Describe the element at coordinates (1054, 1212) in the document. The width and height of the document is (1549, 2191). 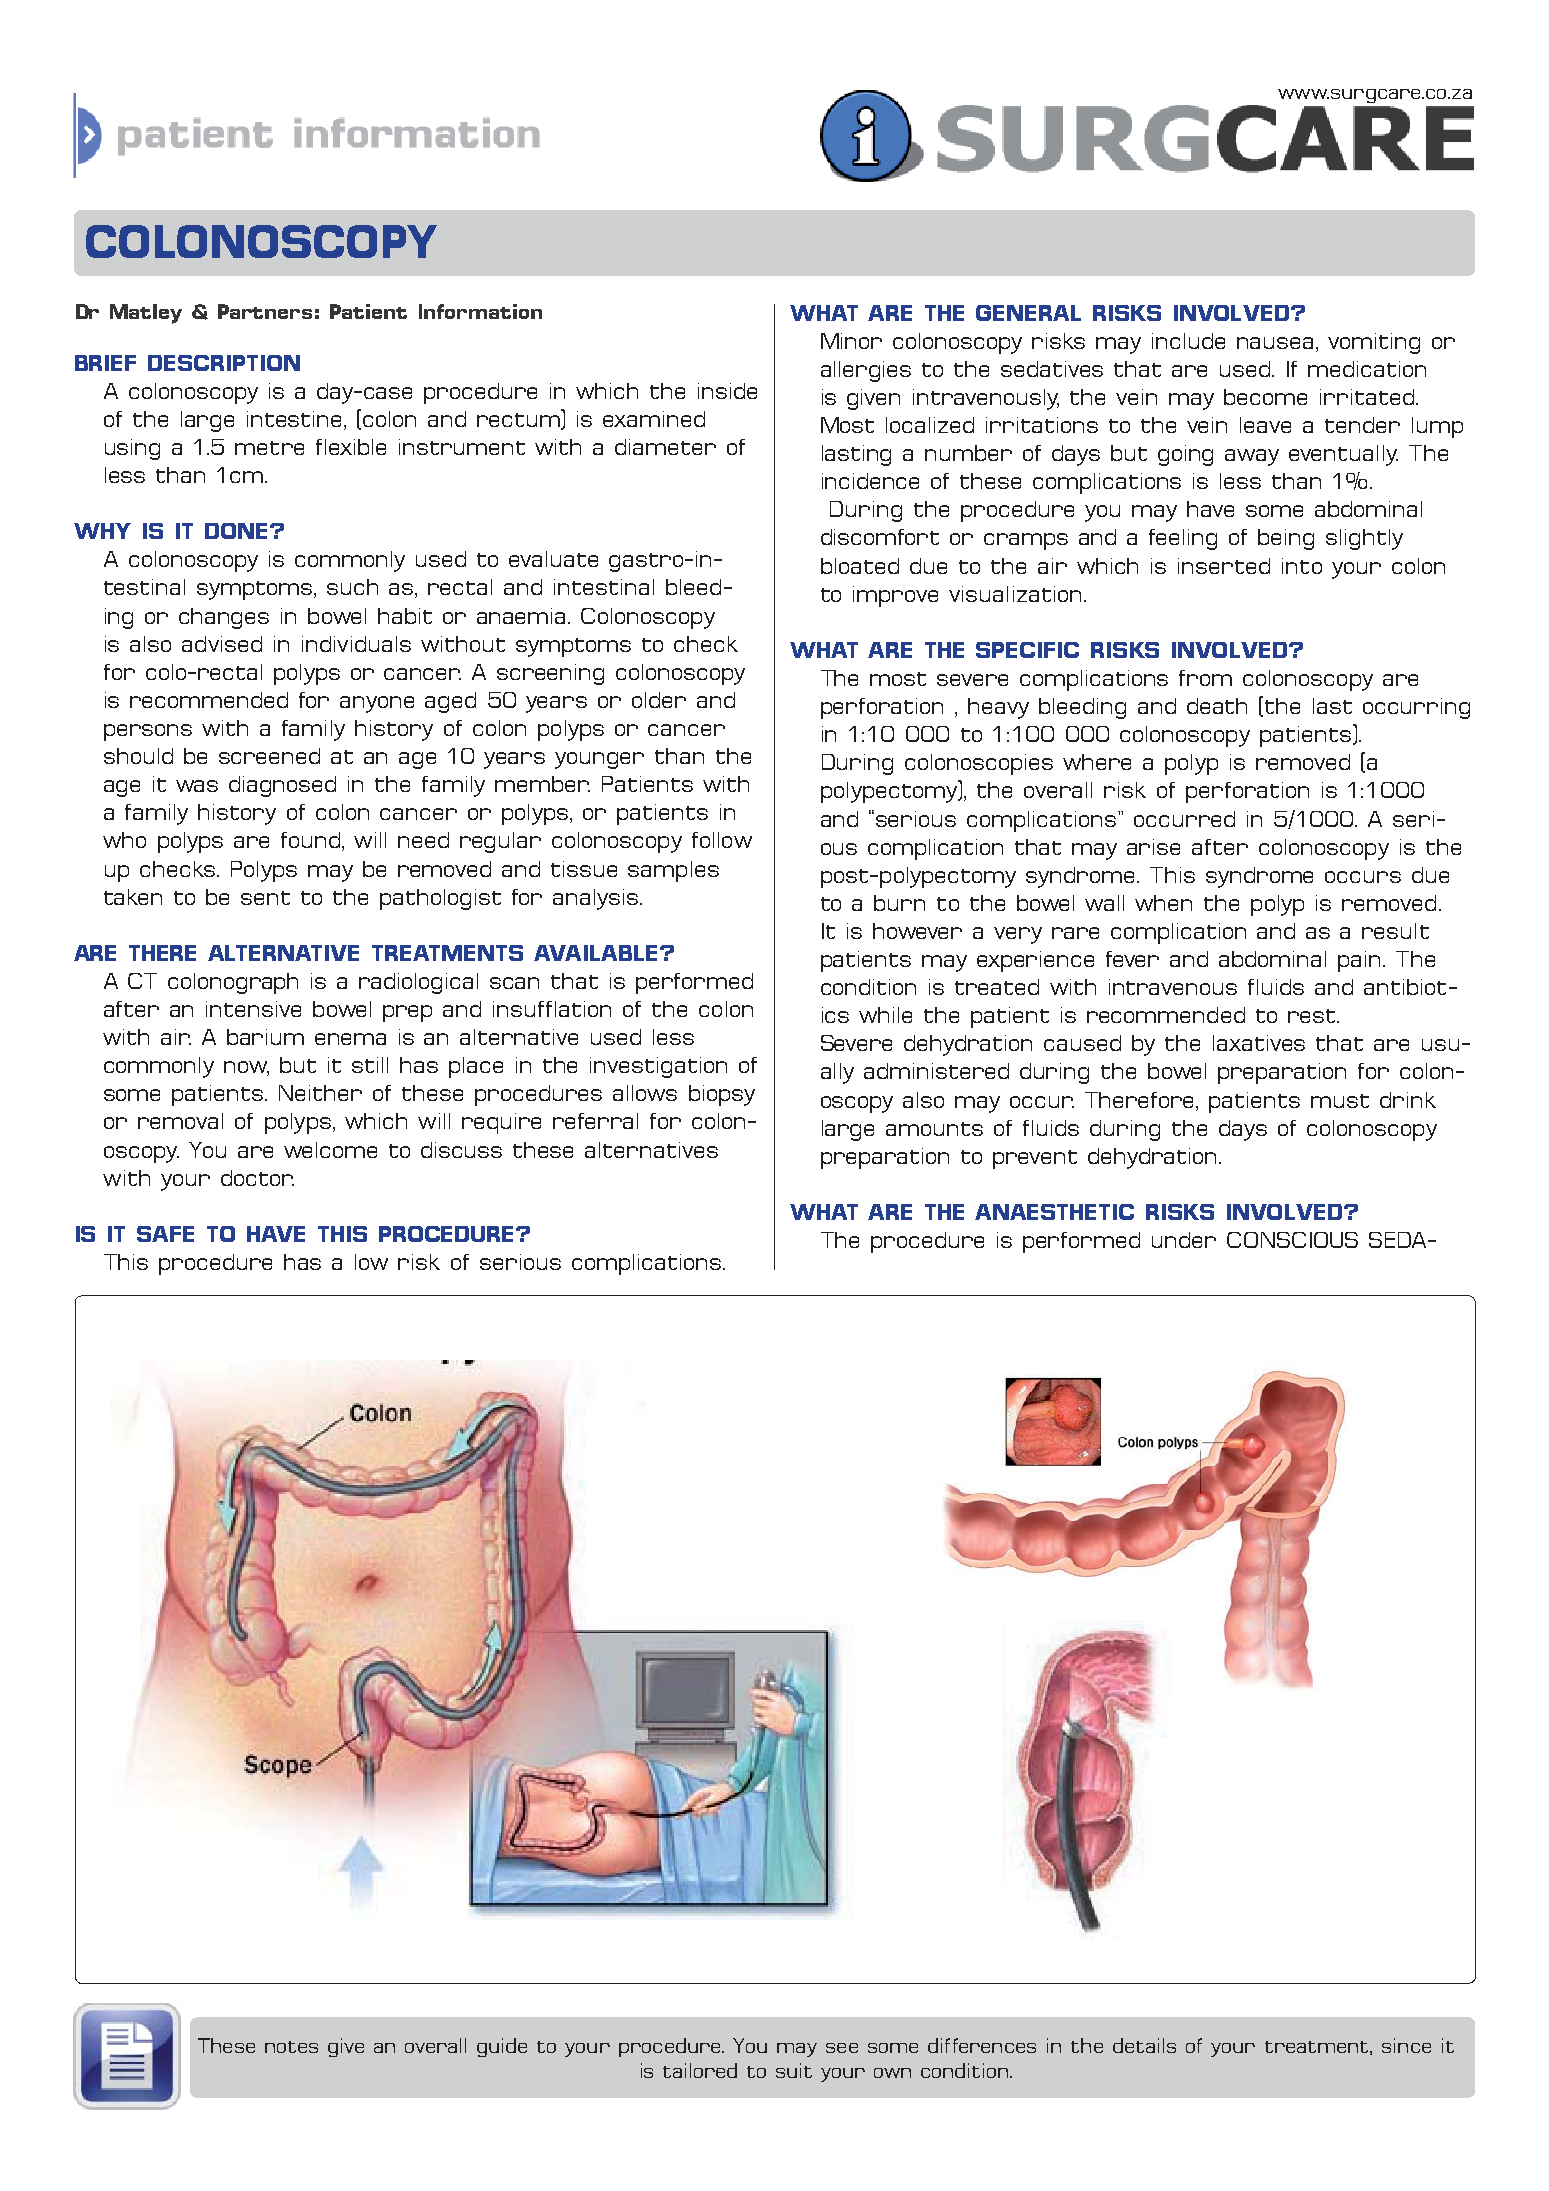
I see `ANAESTHETIC` at that location.
